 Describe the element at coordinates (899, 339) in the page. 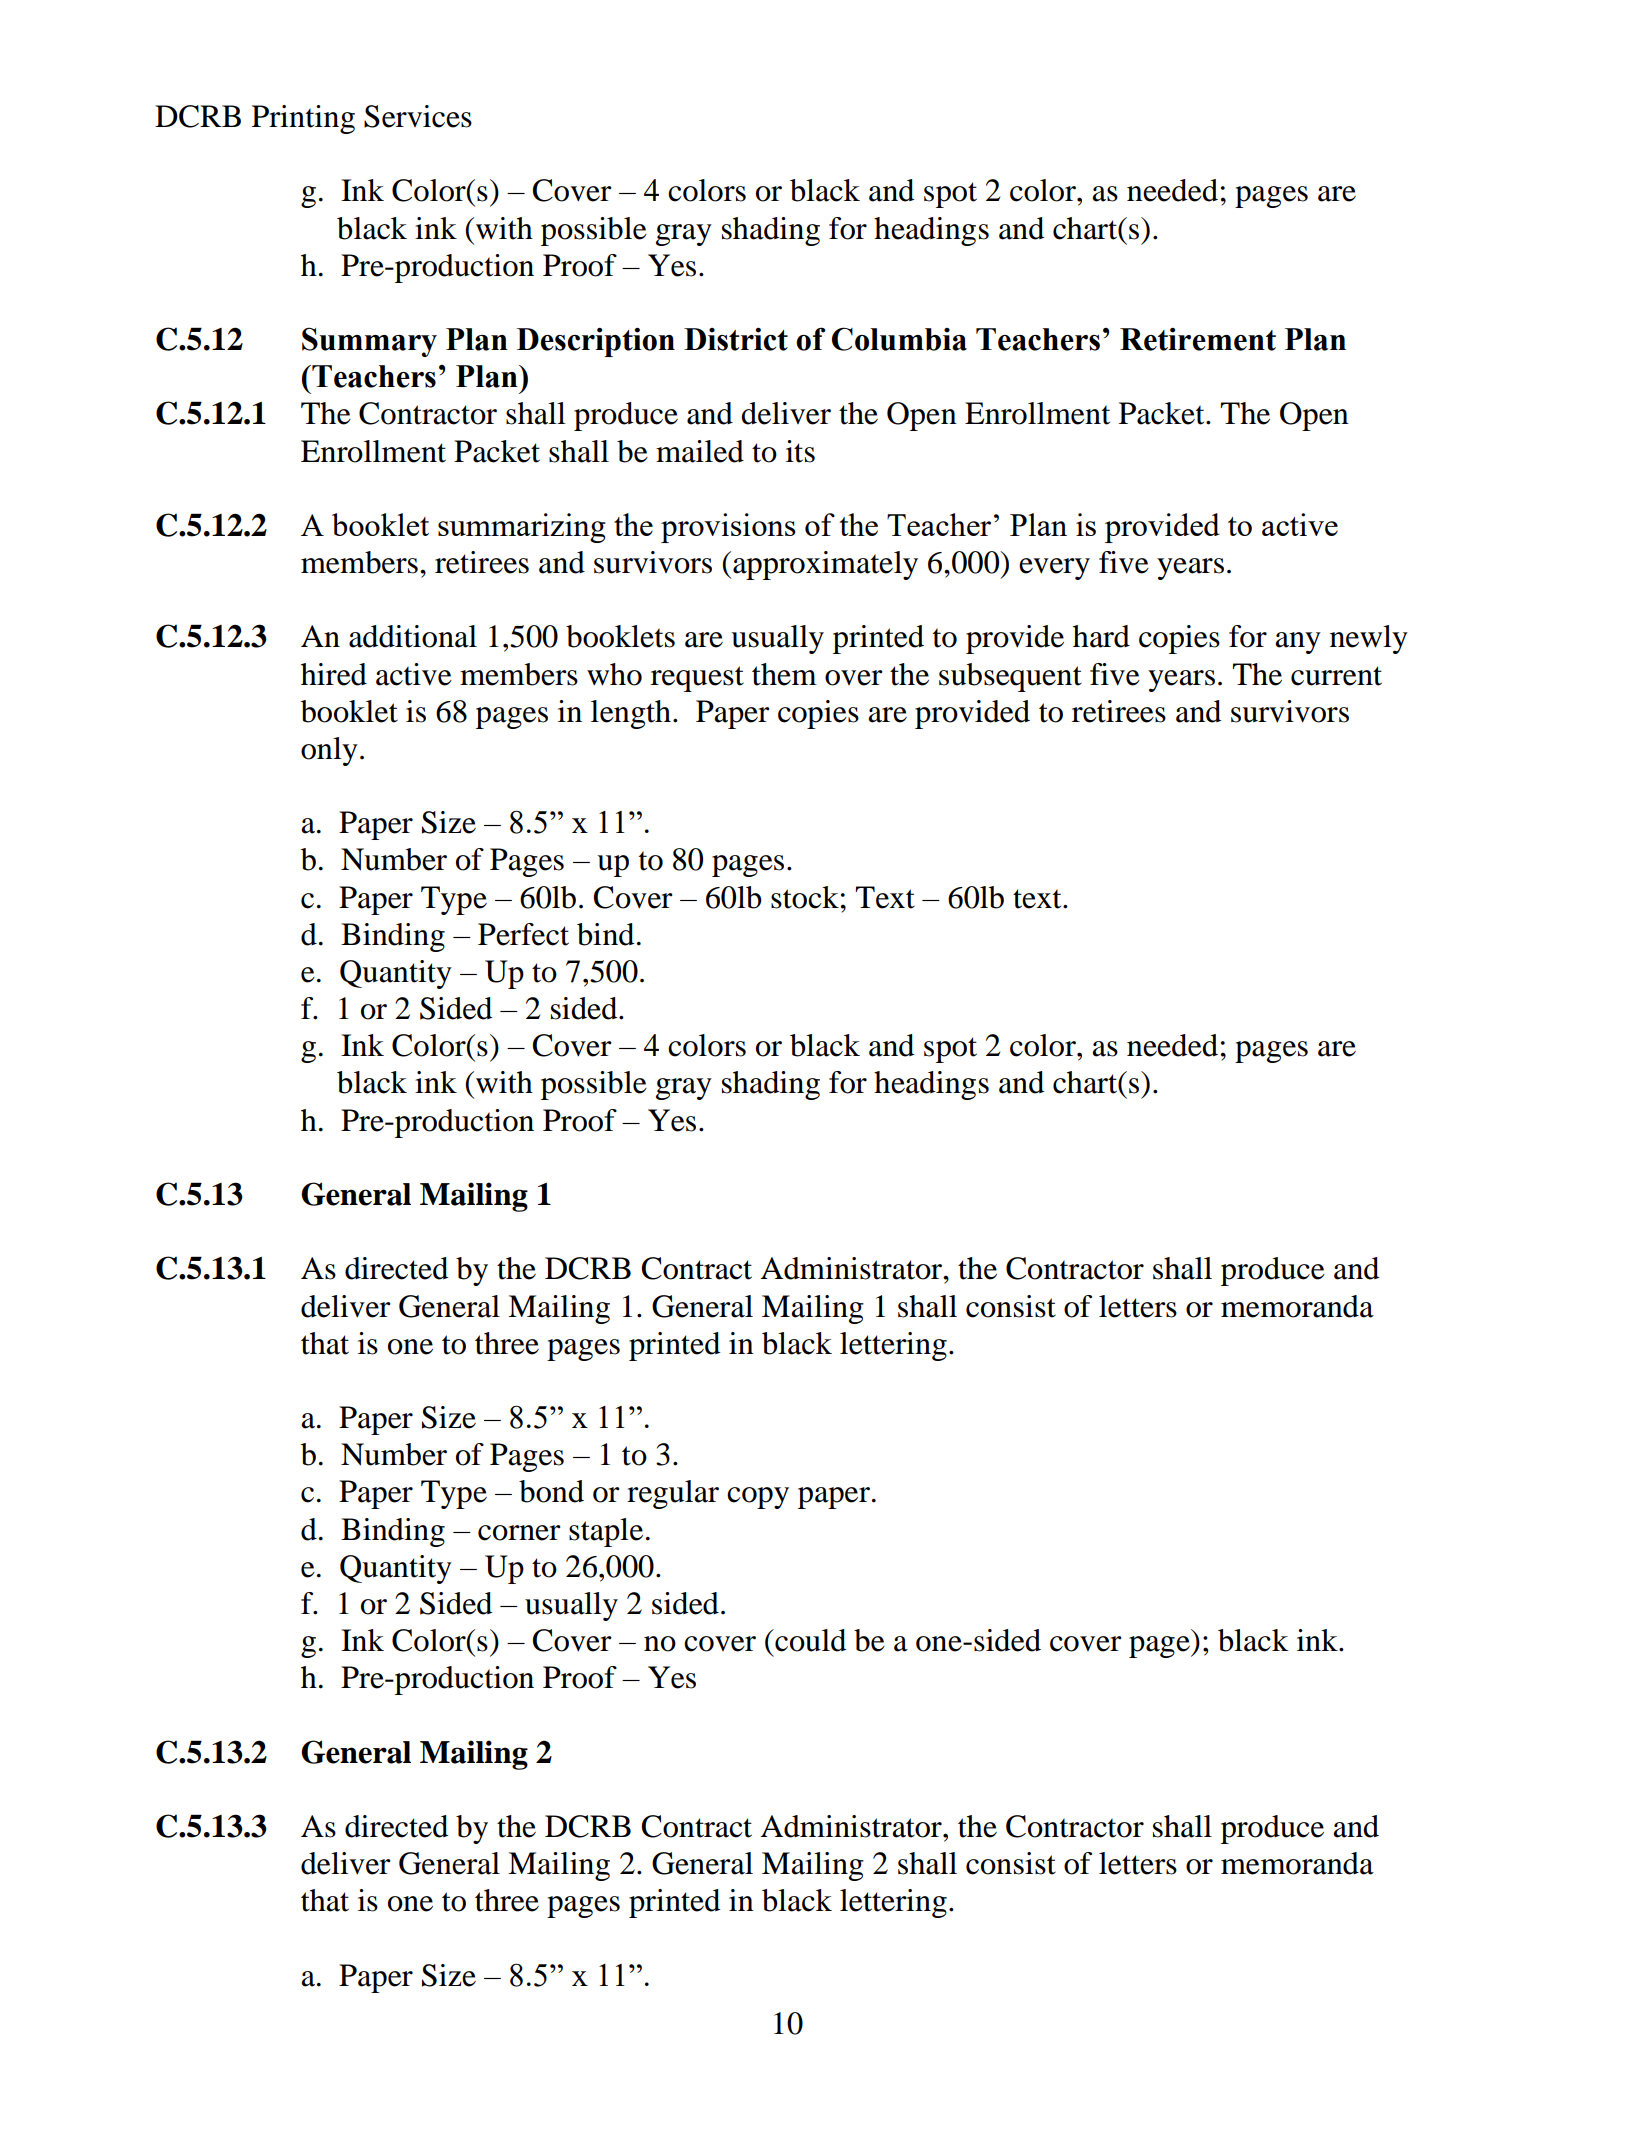

I see `Columbia` at that location.
